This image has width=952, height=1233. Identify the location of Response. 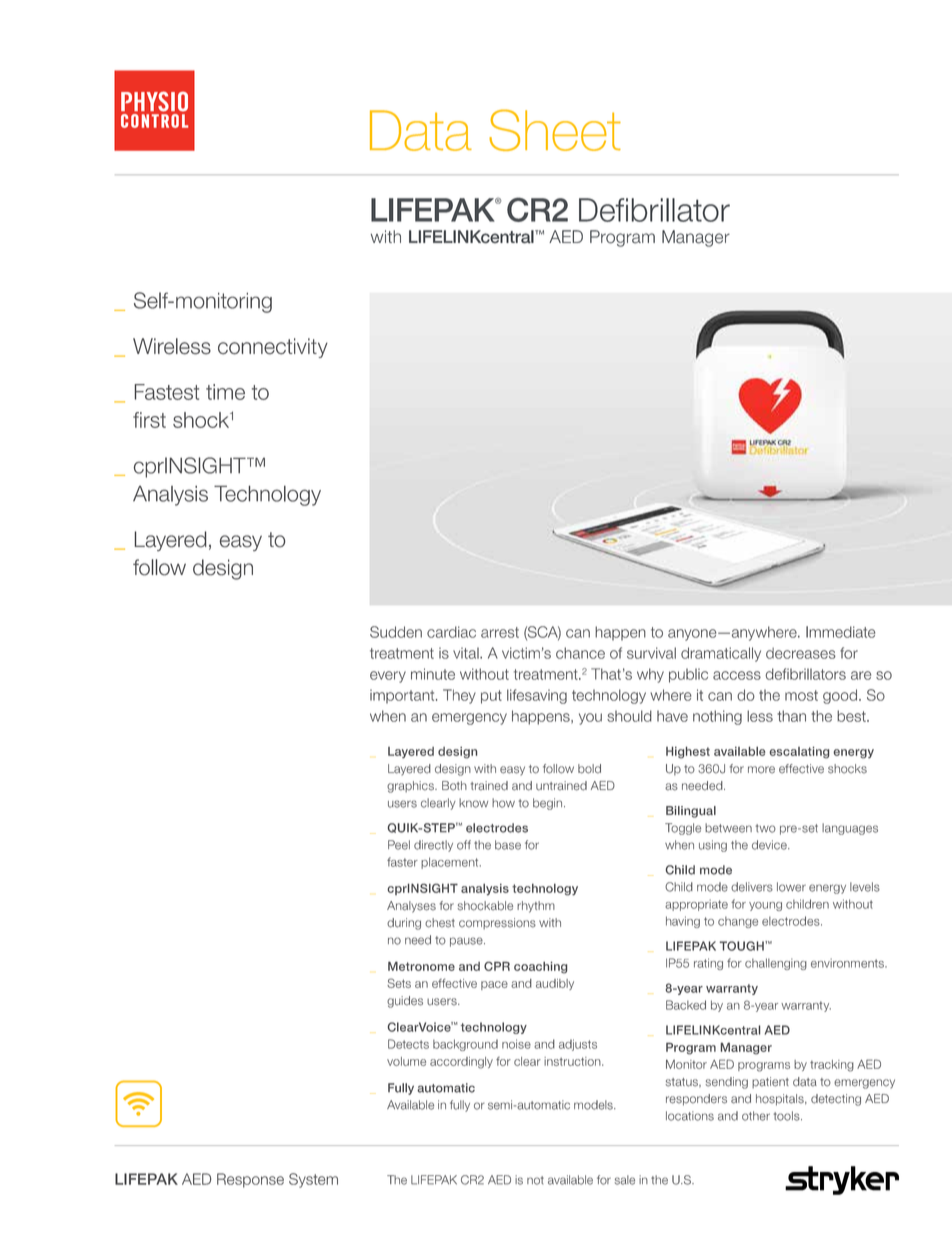
(250, 1180).
